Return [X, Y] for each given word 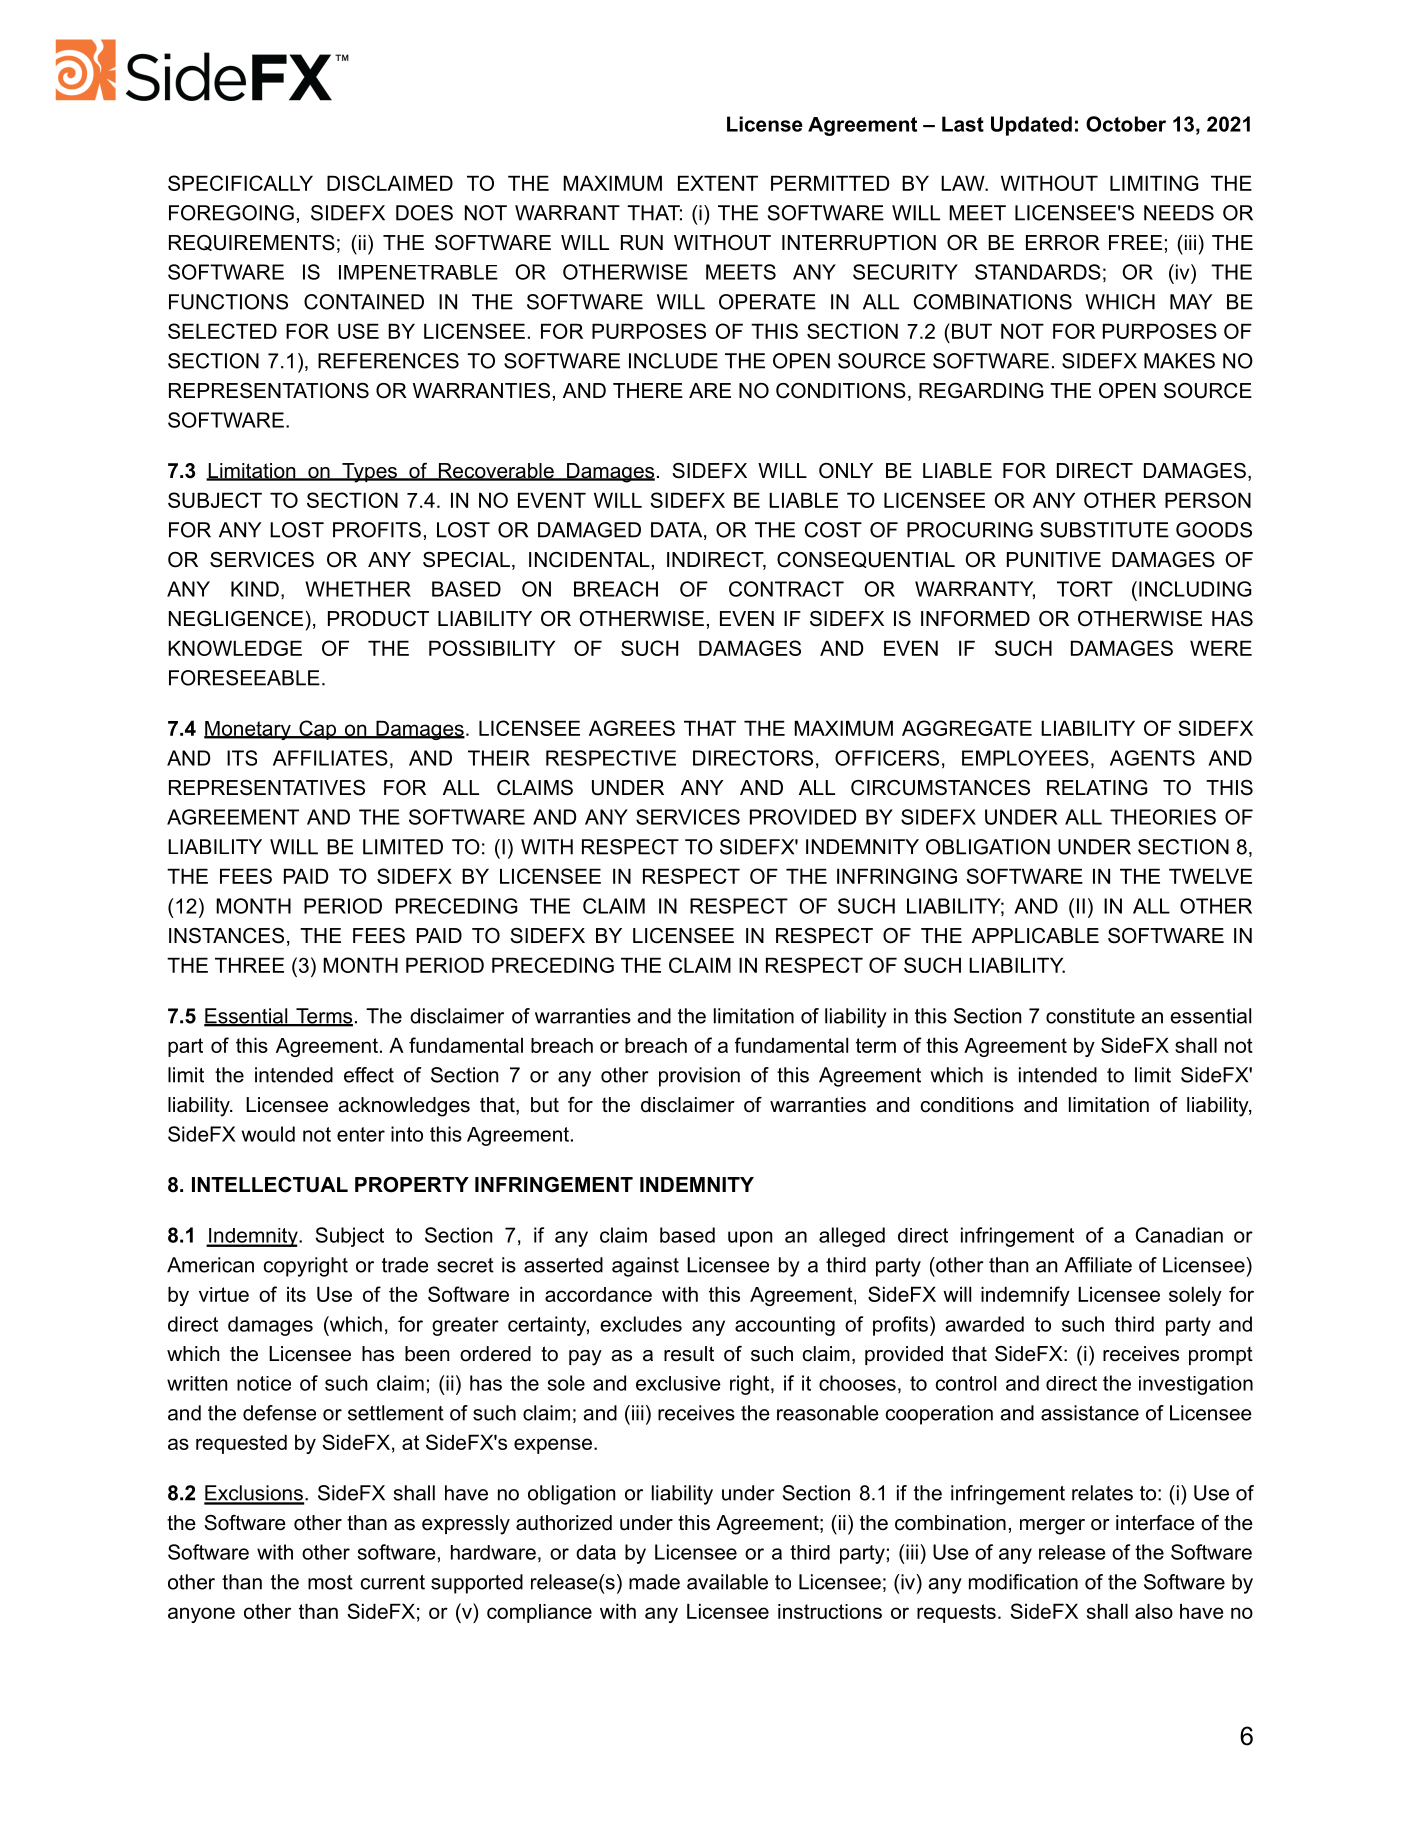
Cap [317, 730]
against [645, 1267]
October [1126, 124]
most [330, 1582]
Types [369, 473]
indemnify [1025, 1296]
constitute [1090, 1016]
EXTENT [718, 183]
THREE [249, 965]
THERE [648, 390]
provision [699, 1077]
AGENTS [1152, 758]
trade [405, 1265]
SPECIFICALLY [240, 183]
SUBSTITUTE [1104, 530]
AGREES [632, 728]
